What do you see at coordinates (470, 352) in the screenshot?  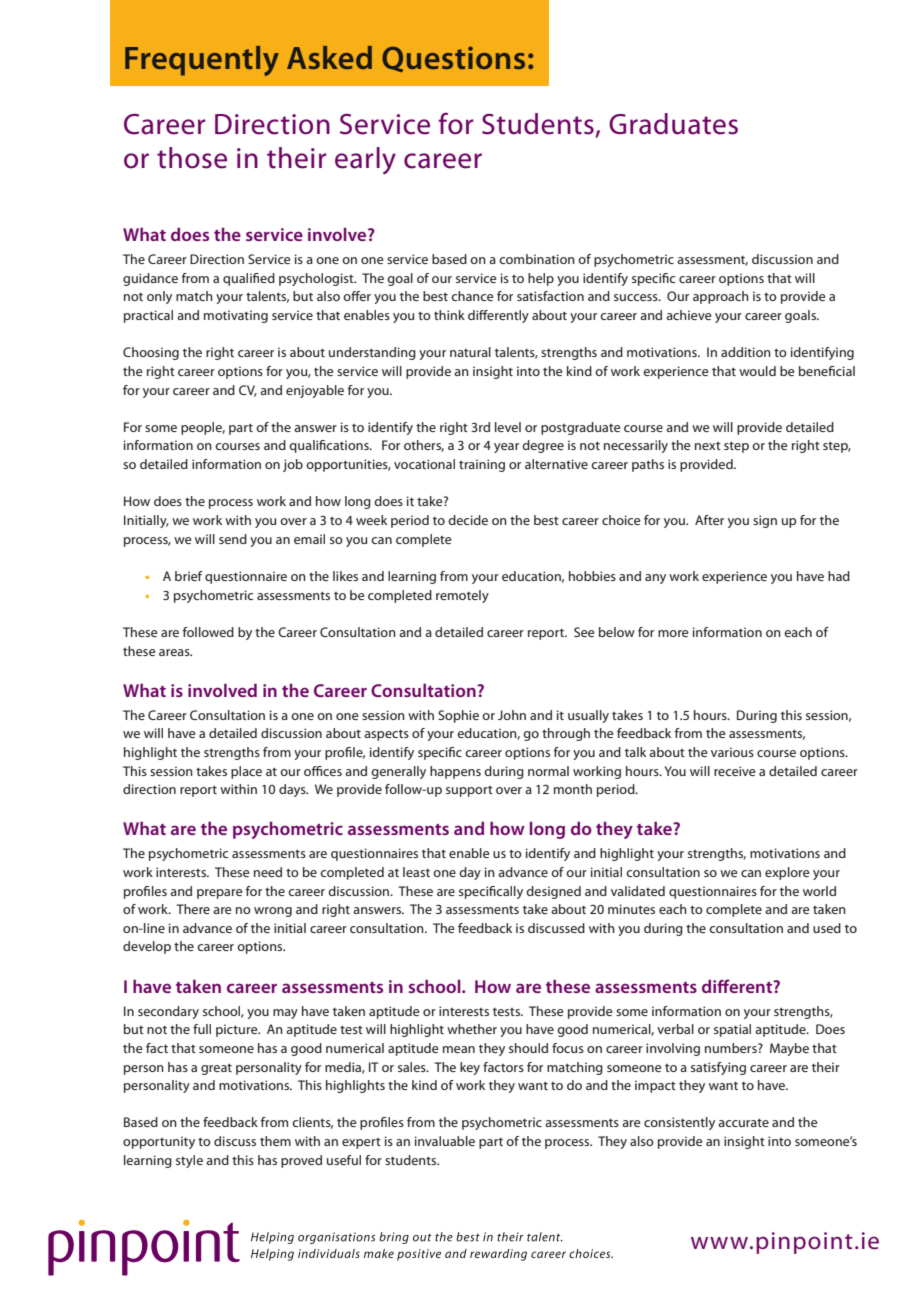 I see `natural` at bounding box center [470, 352].
